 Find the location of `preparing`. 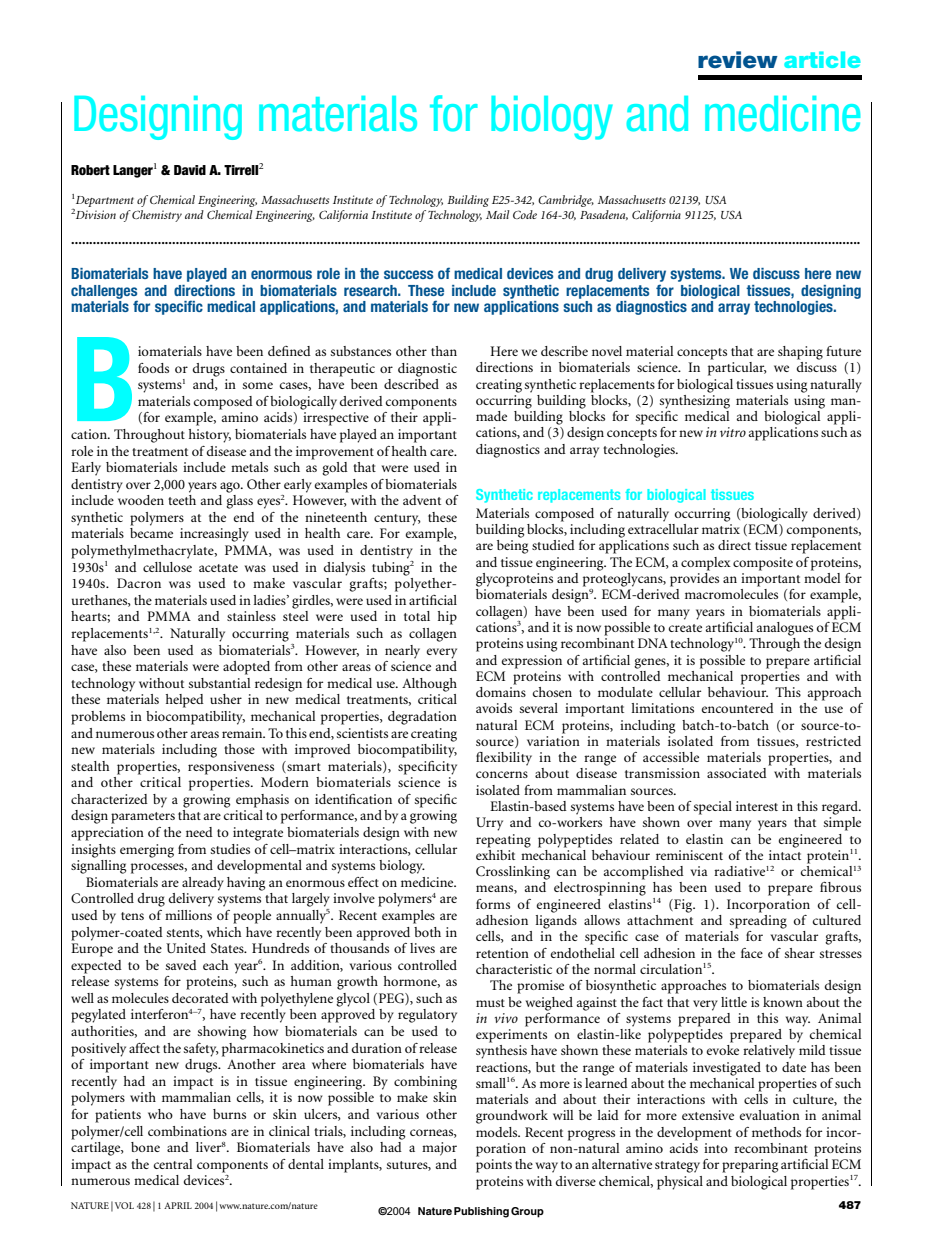

preparing is located at coordinates (750, 1166).
